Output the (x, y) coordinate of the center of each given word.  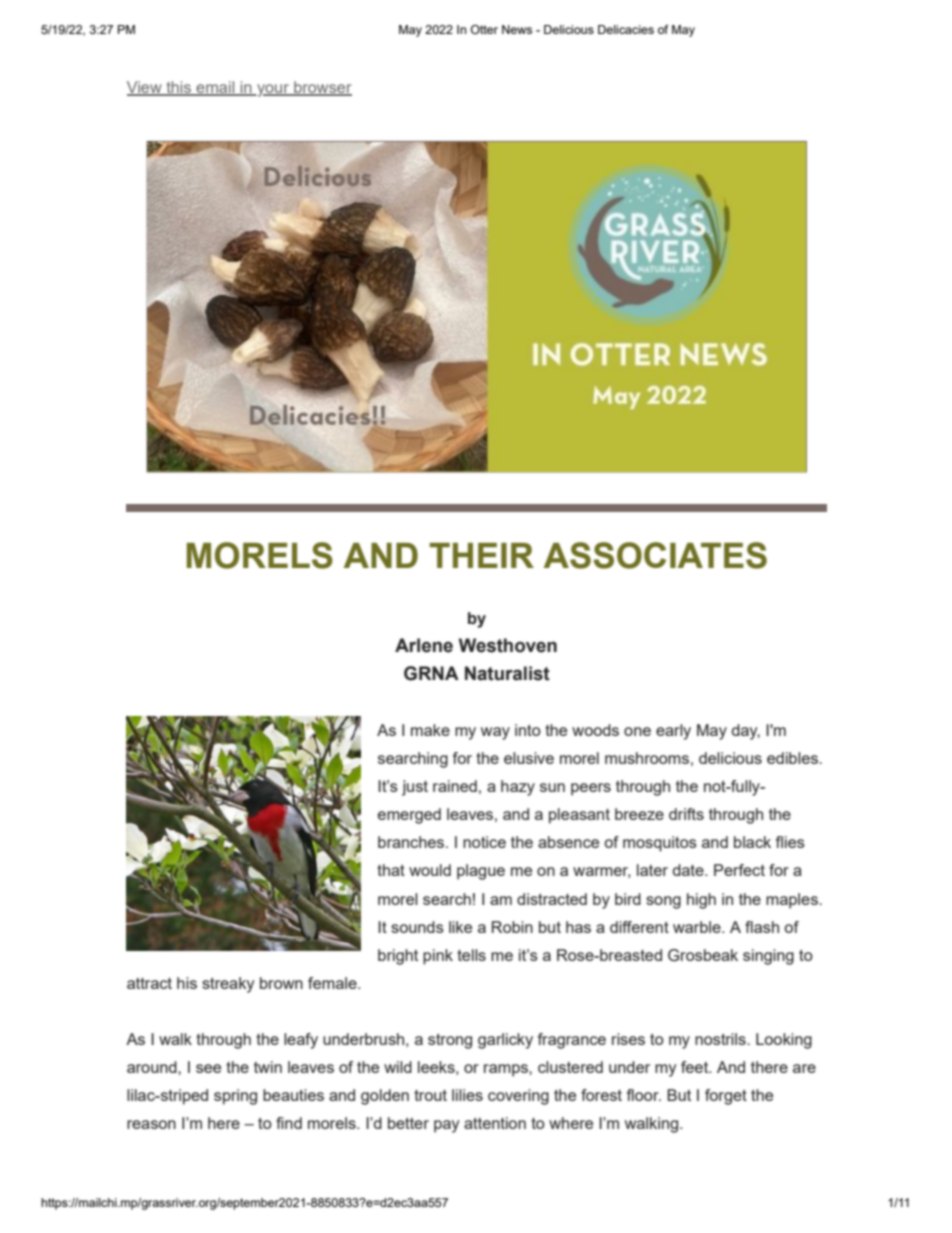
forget (726, 1097)
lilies (467, 1095)
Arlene (424, 645)
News (517, 29)
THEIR (481, 555)
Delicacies (626, 29)
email (215, 88)
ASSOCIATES (655, 555)
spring (235, 1097)
